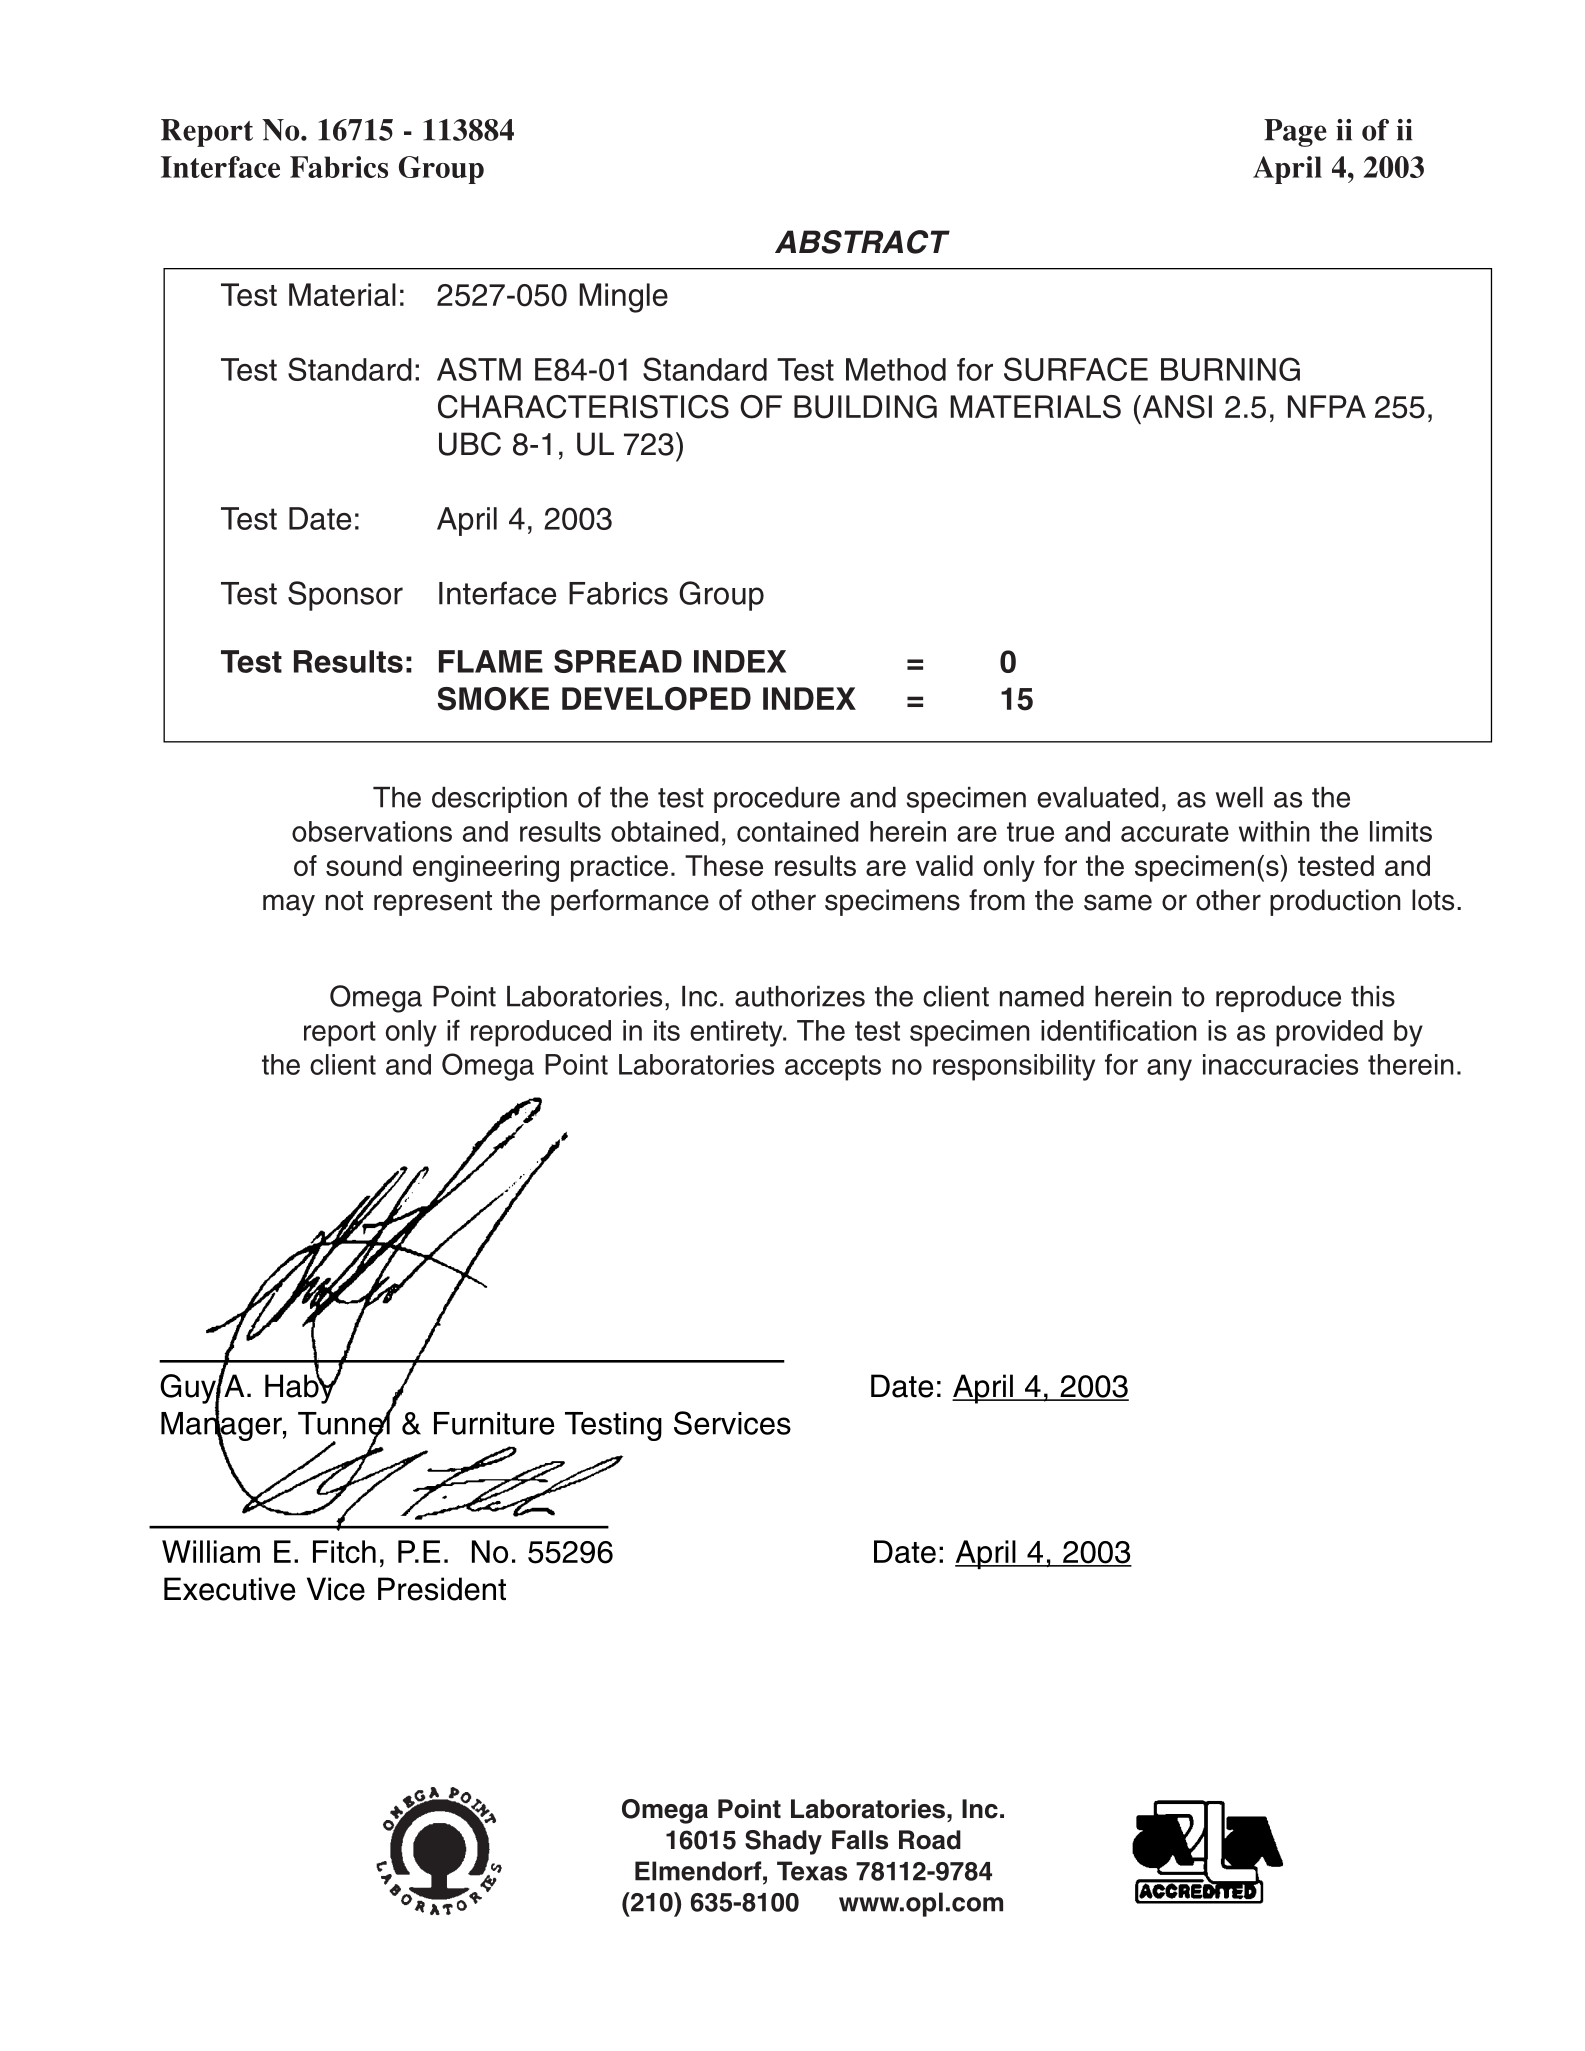  I want to click on ASTM, so click(479, 369).
